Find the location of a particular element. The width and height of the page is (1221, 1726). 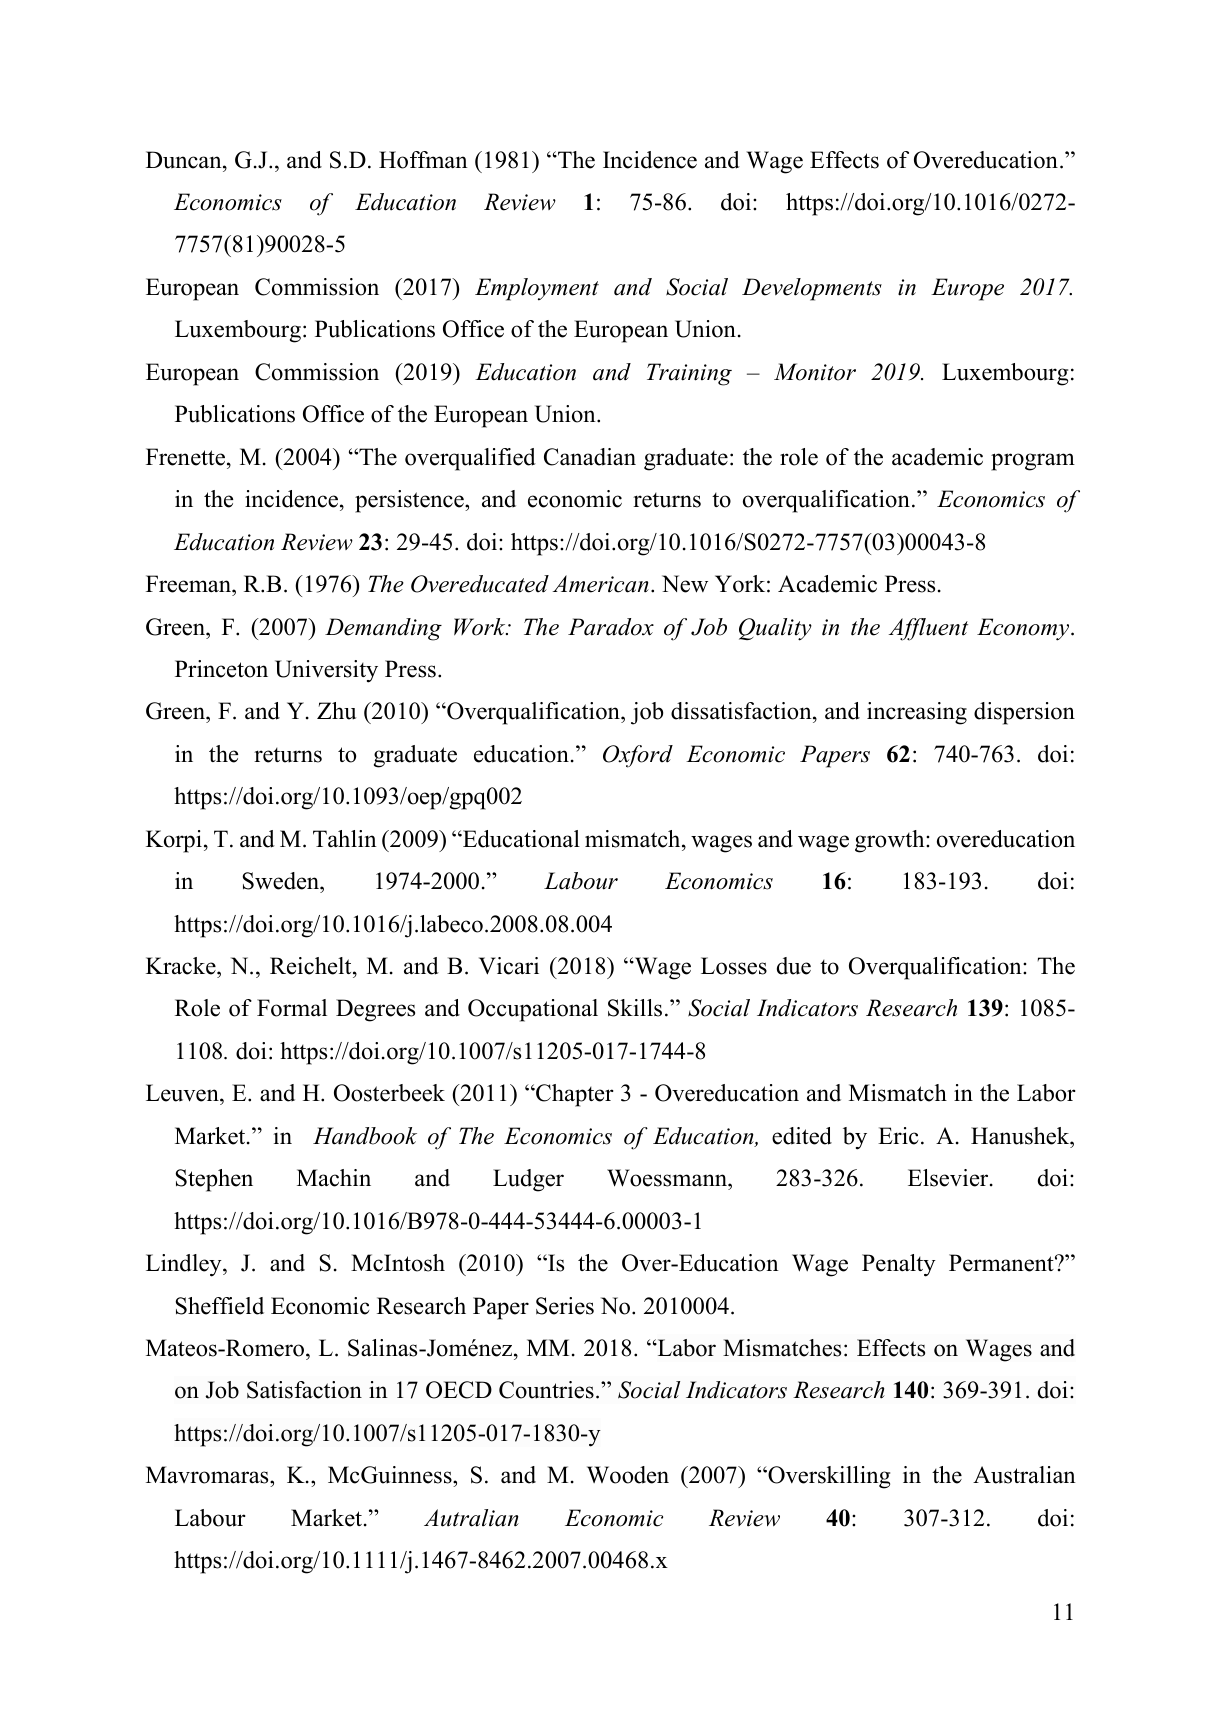

Wooden is located at coordinates (628, 1475).
